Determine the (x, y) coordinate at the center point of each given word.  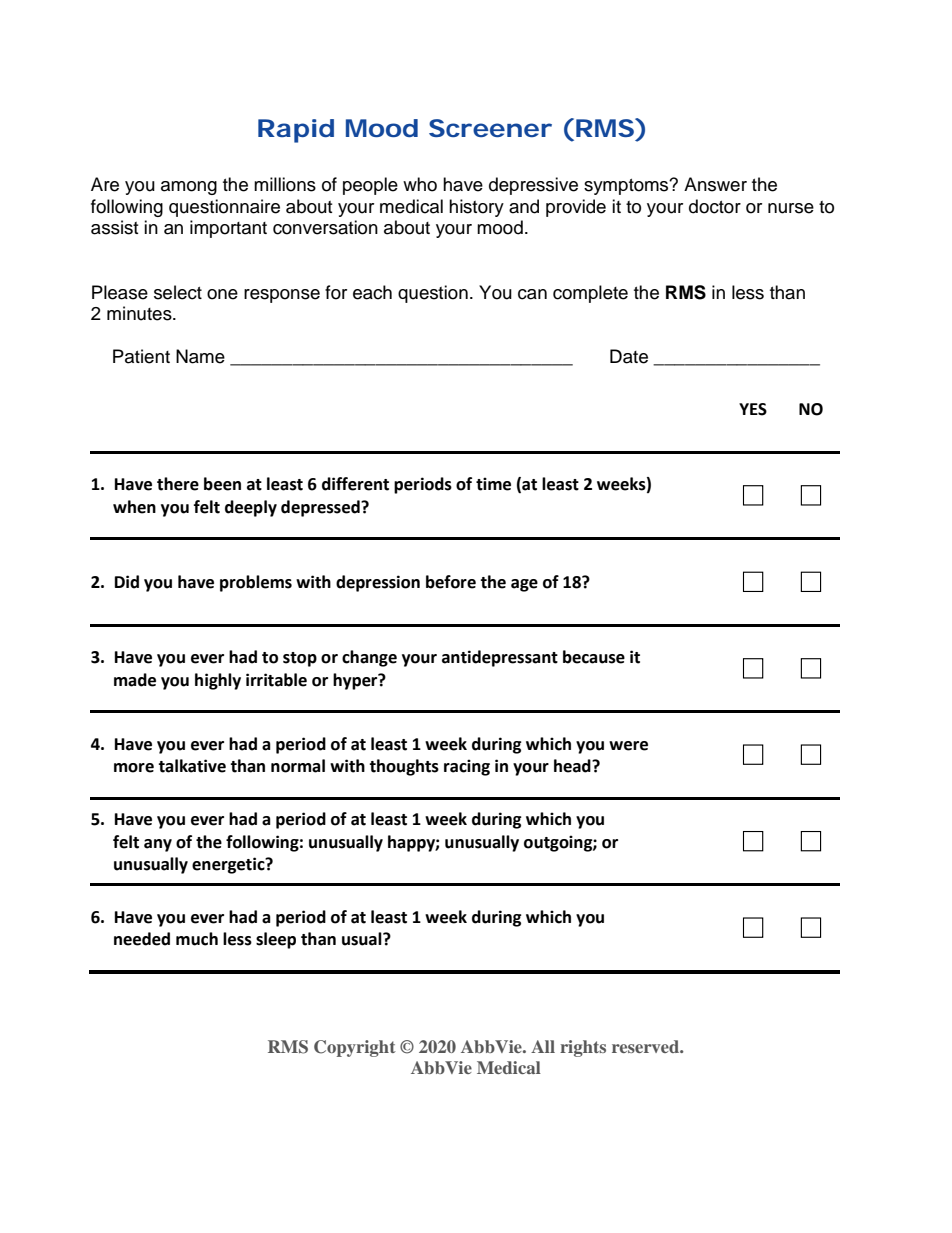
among (189, 188)
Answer (715, 184)
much (197, 939)
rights (583, 1048)
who (420, 184)
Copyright (355, 1048)
